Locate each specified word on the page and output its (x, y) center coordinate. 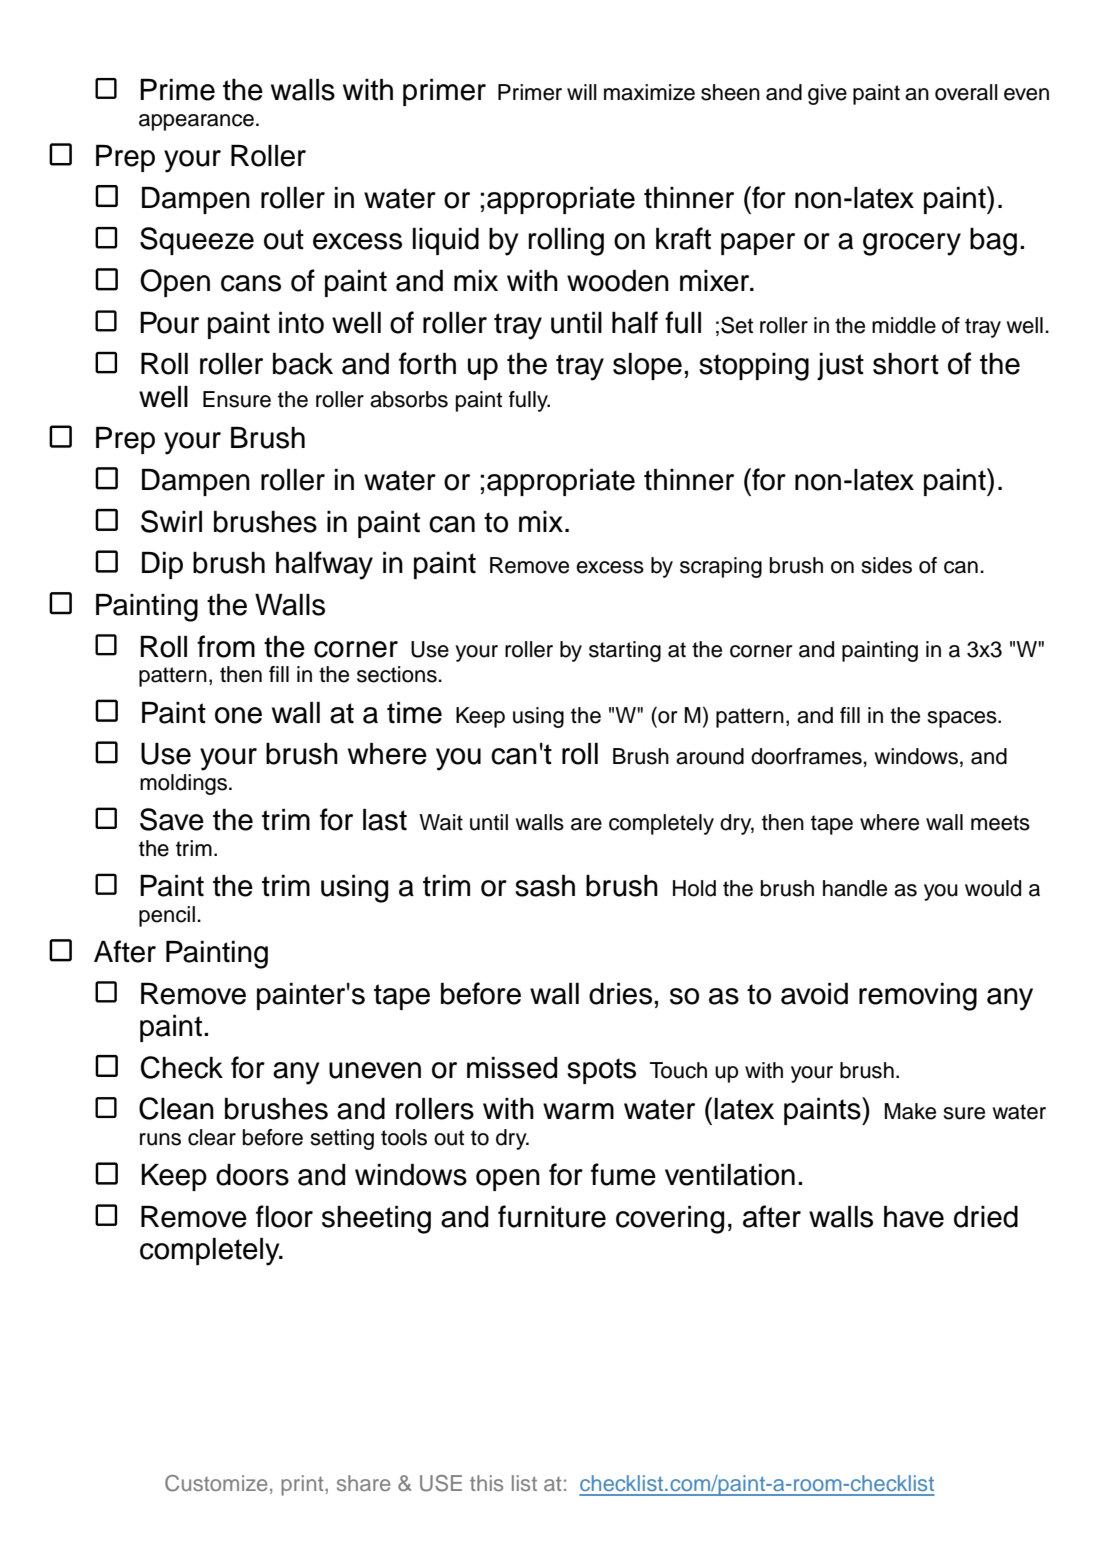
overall (966, 92)
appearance (196, 122)
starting (625, 651)
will (582, 92)
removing (918, 997)
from (226, 646)
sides (887, 565)
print (303, 1485)
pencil (167, 916)
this (486, 1483)
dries (620, 994)
